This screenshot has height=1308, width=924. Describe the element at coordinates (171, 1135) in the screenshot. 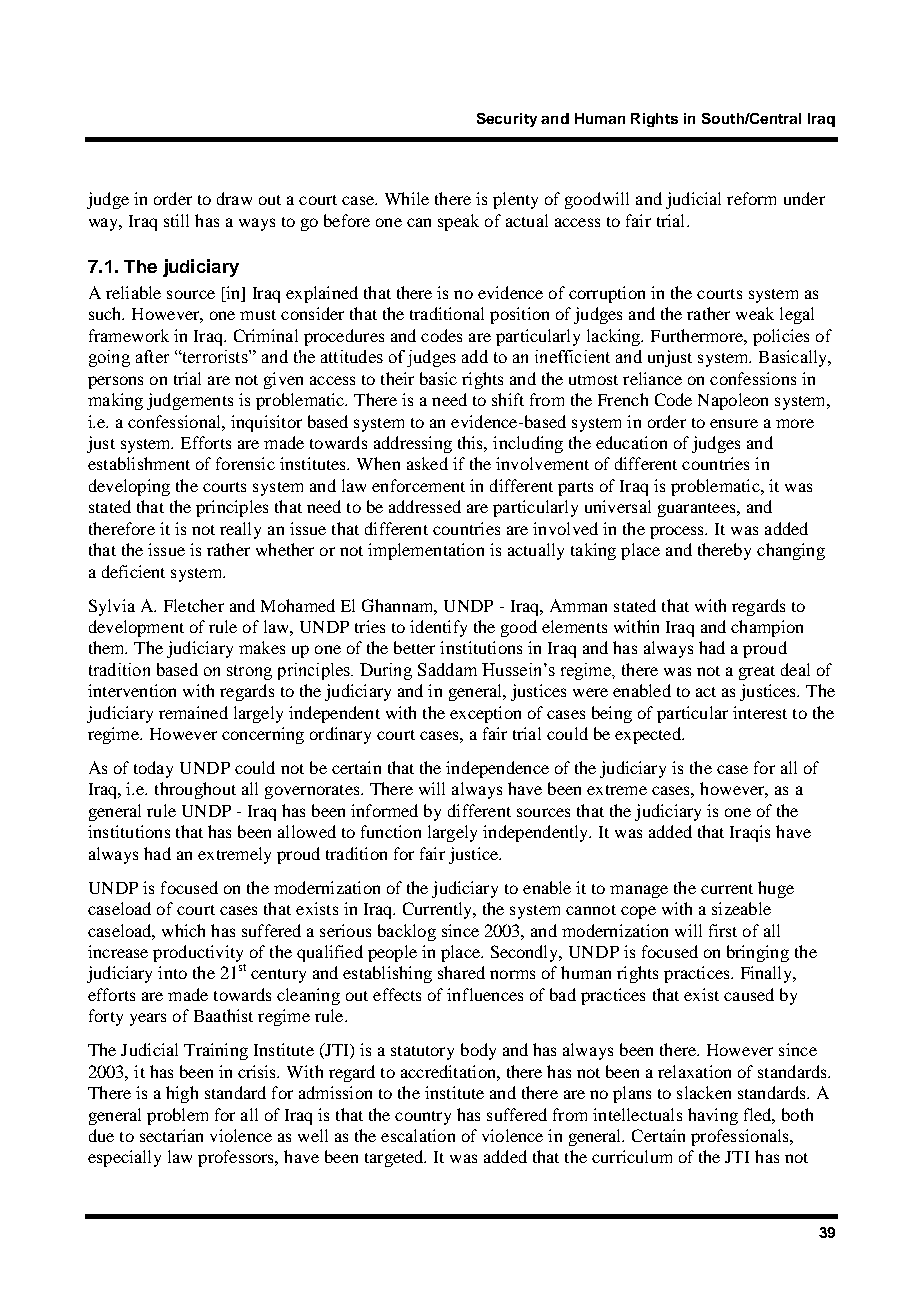

I see `sectarian` at that location.
